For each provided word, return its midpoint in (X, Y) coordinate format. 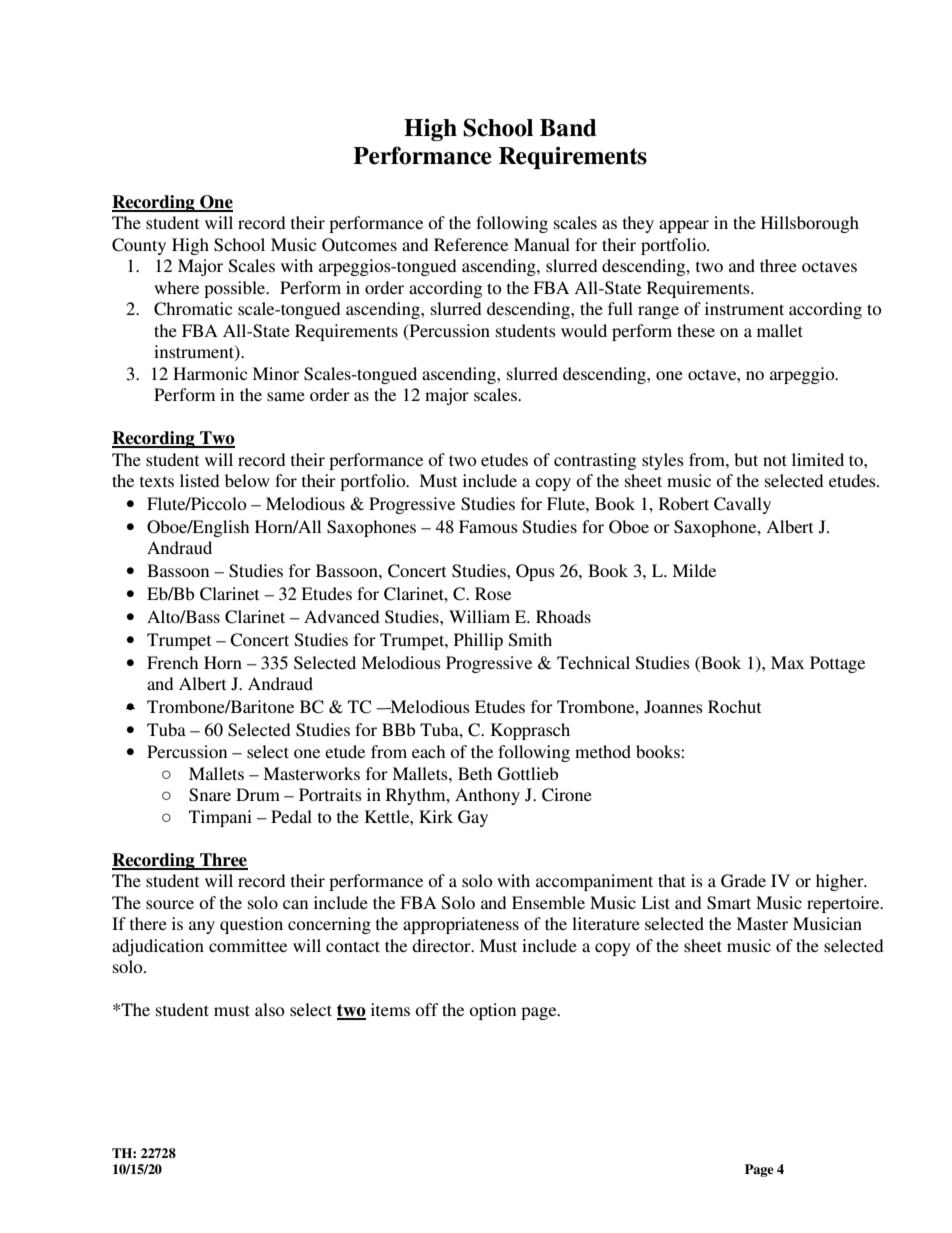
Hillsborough (810, 224)
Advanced (342, 616)
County (139, 246)
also (270, 1009)
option (492, 1011)
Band (568, 128)
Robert (684, 503)
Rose (493, 593)
